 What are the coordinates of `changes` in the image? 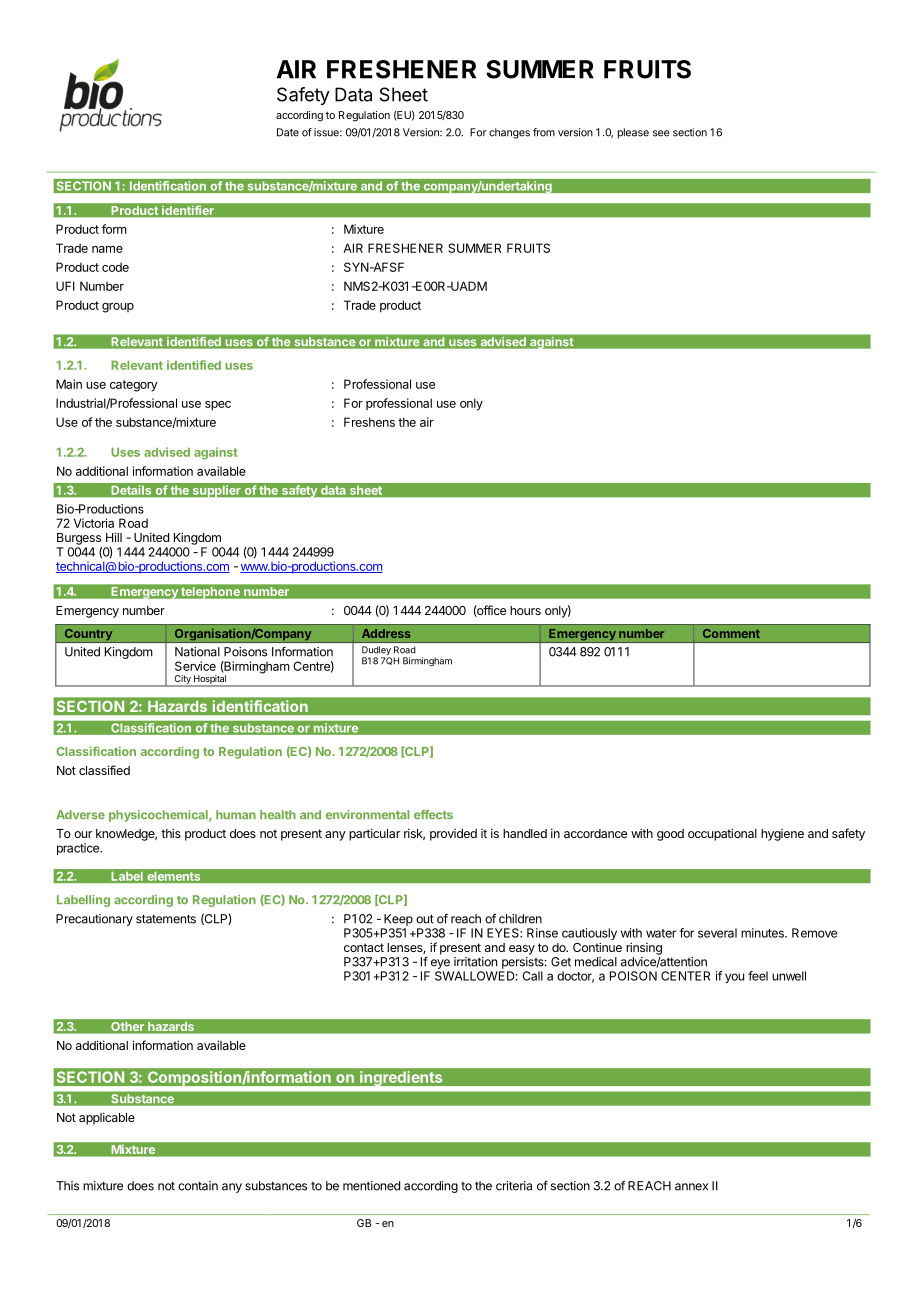 It's located at (509, 133).
